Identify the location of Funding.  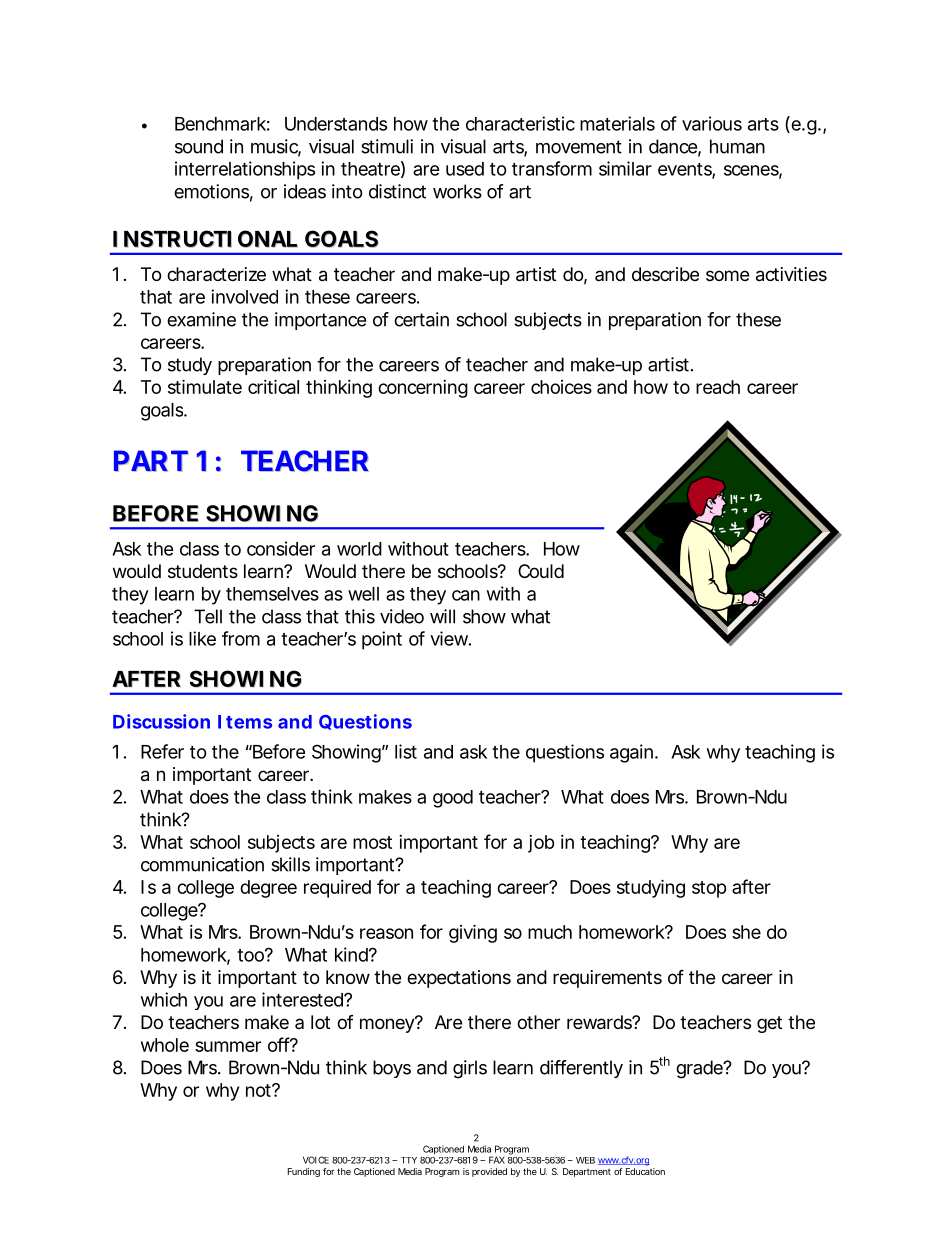
(304, 1172).
